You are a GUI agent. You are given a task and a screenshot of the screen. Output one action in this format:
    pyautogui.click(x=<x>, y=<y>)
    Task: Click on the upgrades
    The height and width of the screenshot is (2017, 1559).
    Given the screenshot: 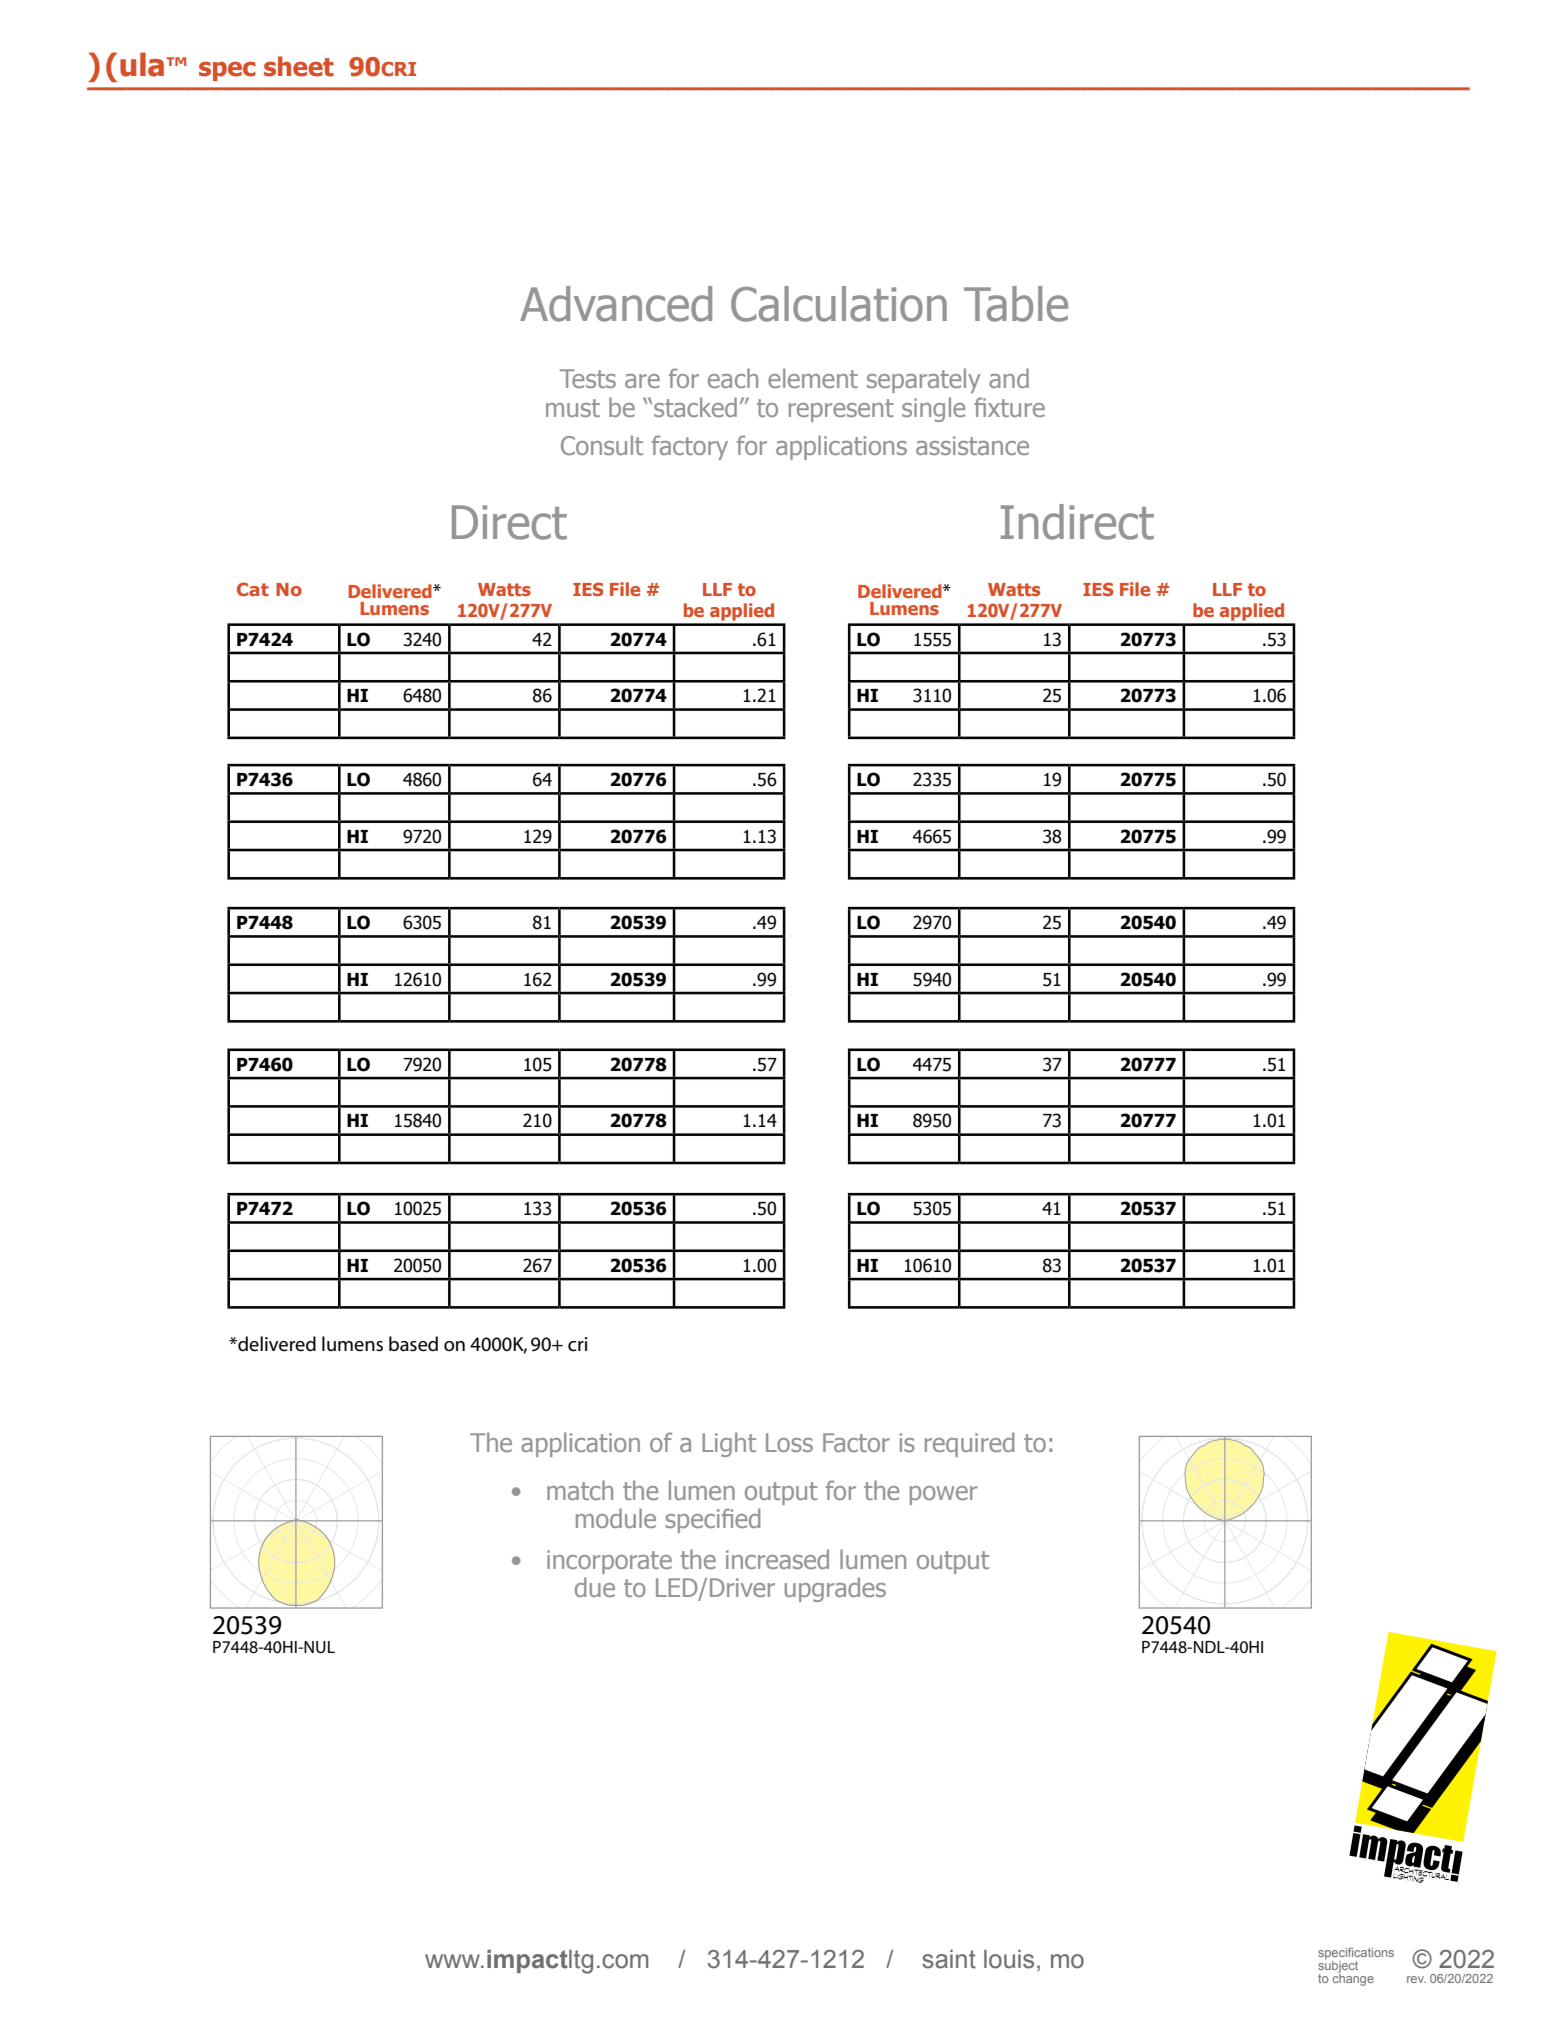 What is the action you would take?
    pyautogui.click(x=835, y=1589)
